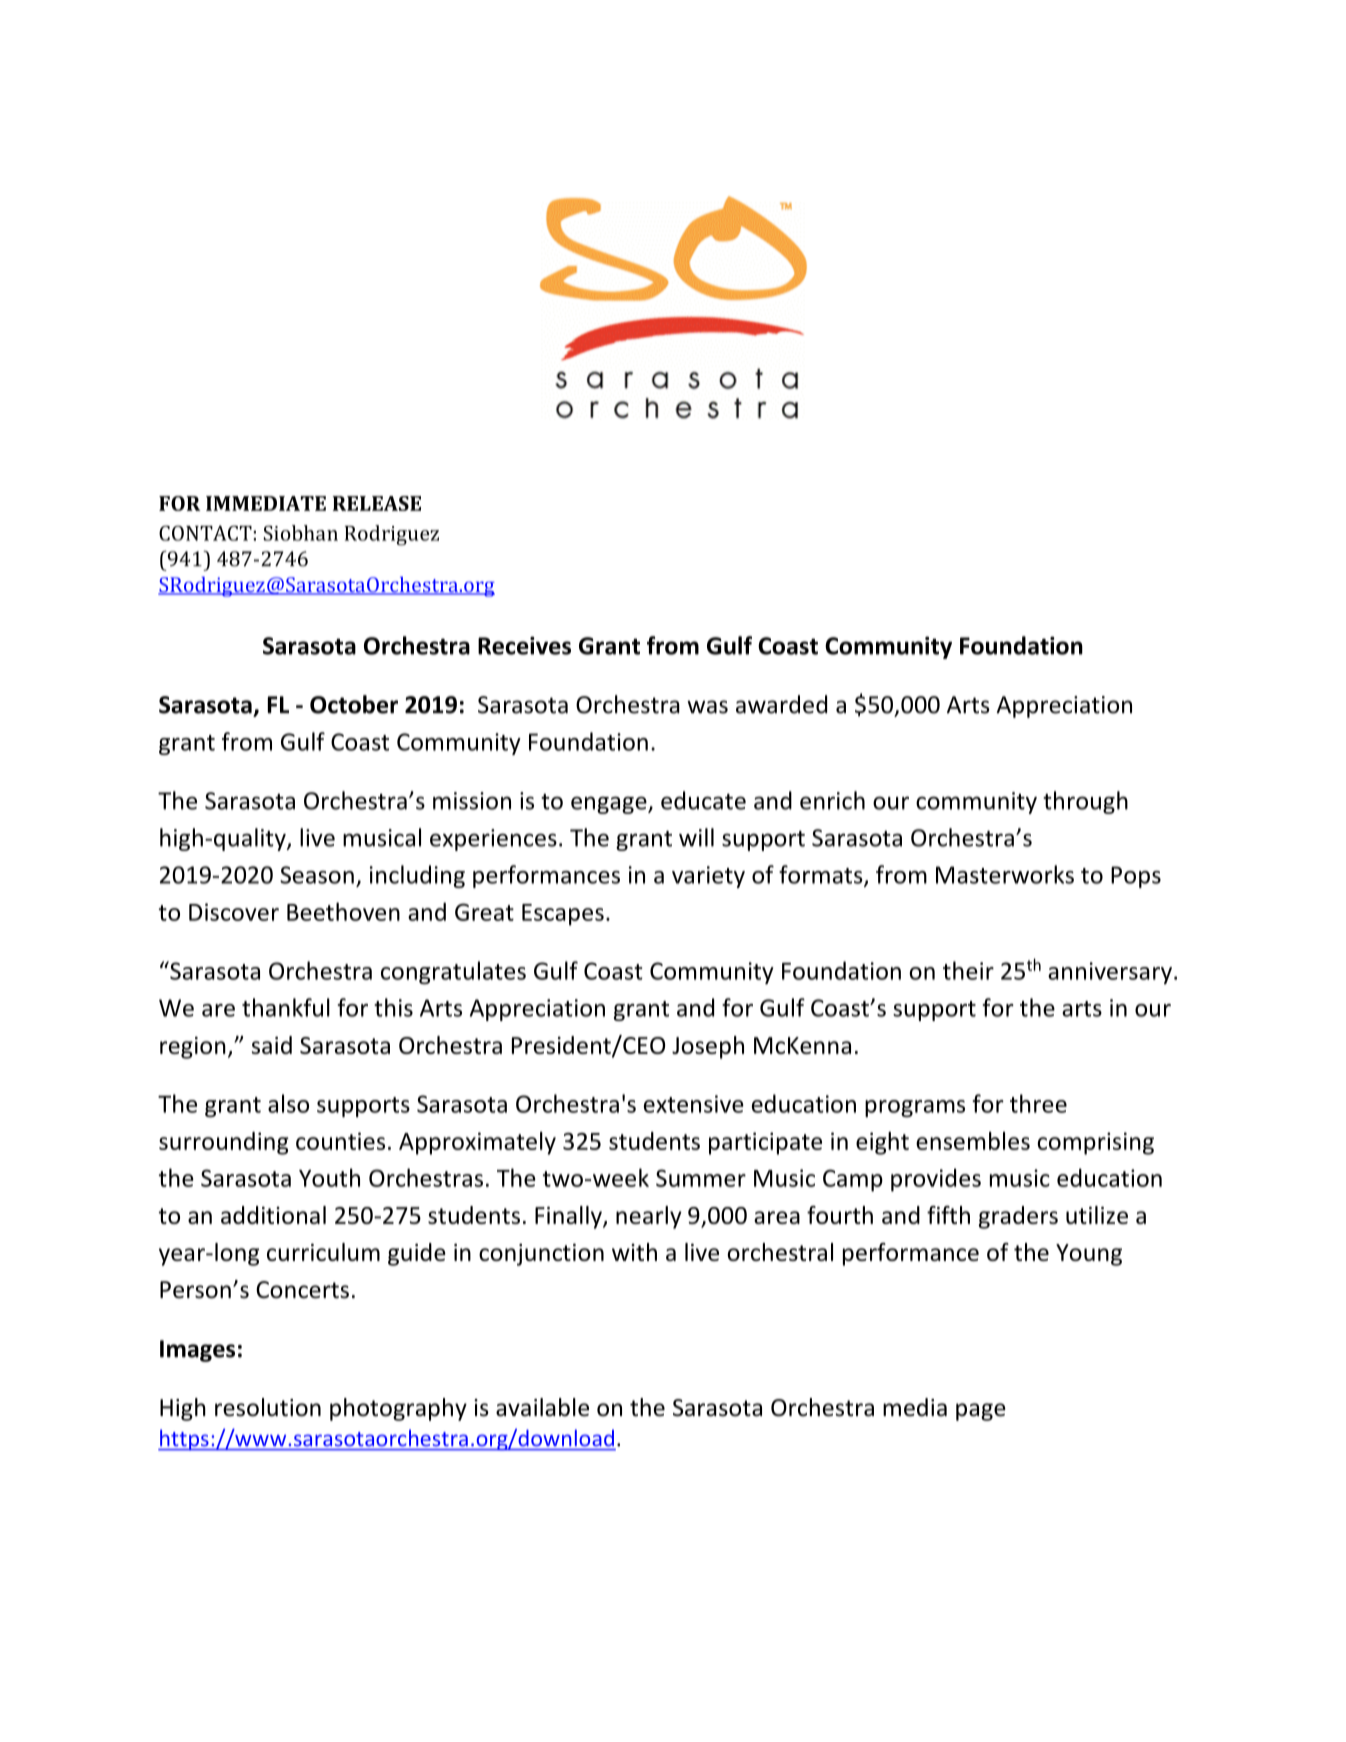  What do you see at coordinates (377, 503) in the document?
I see `RELEASE` at bounding box center [377, 503].
